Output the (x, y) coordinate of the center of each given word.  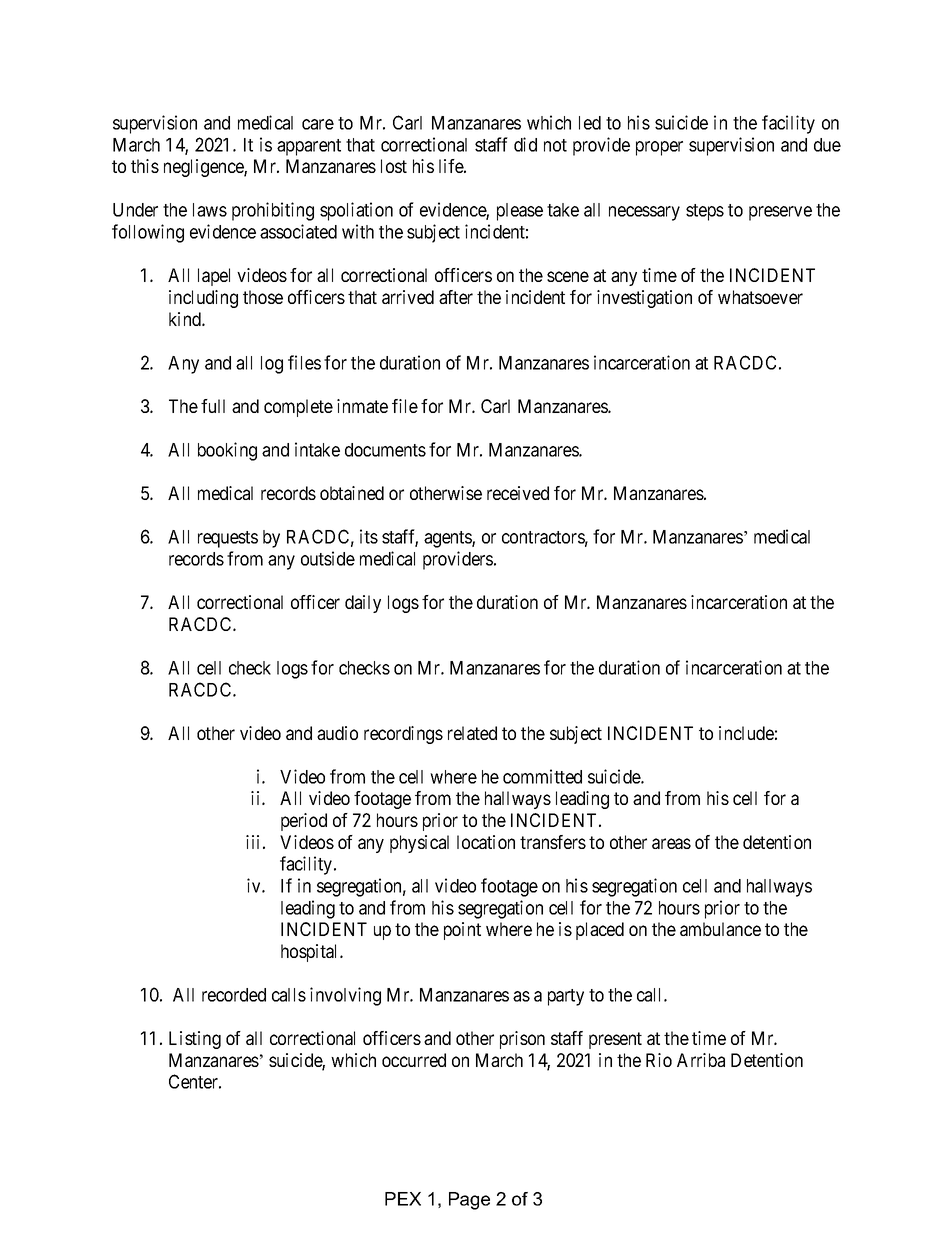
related (472, 733)
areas (671, 843)
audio (337, 733)
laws (210, 210)
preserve (780, 213)
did (525, 144)
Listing (195, 1040)
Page (469, 1201)
